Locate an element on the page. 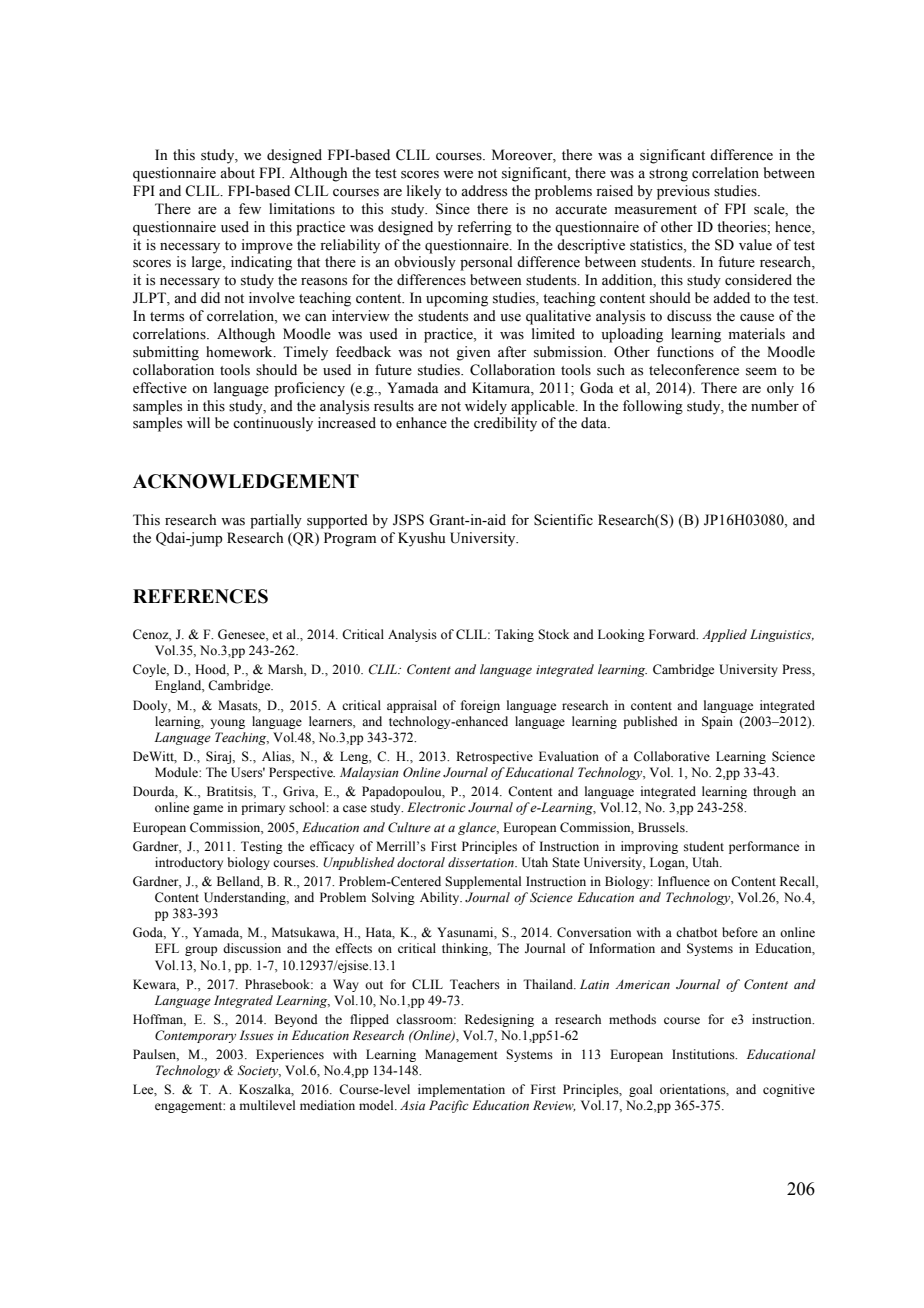 The height and width of the page is (1308, 924). Applied is located at coordinates (724, 635).
